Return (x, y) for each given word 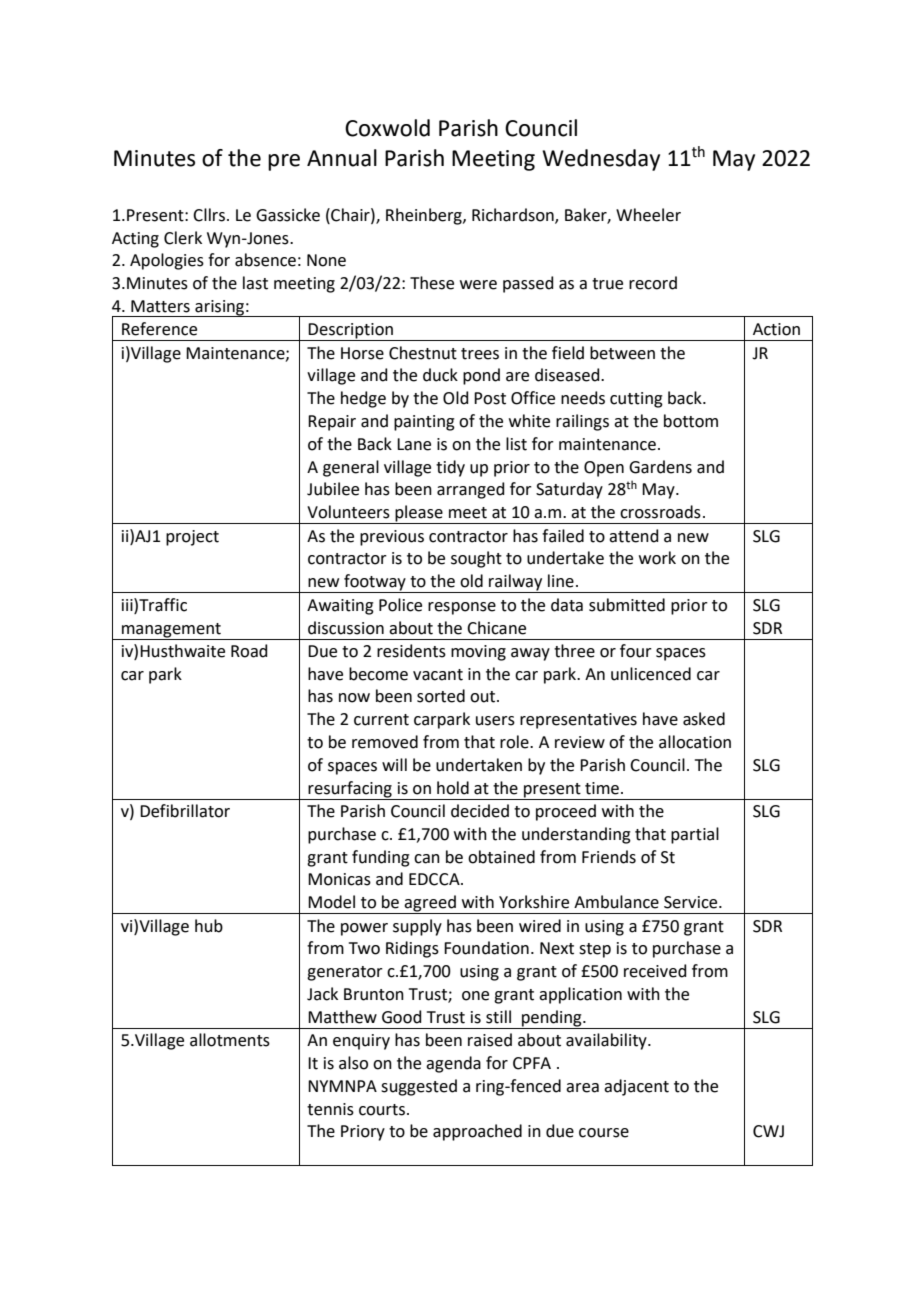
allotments (230, 1040)
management (171, 630)
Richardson (514, 215)
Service (692, 902)
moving (478, 653)
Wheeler (648, 215)
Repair (332, 423)
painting (424, 423)
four (636, 651)
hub (209, 926)
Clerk (183, 238)
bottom (691, 421)
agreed (430, 904)
